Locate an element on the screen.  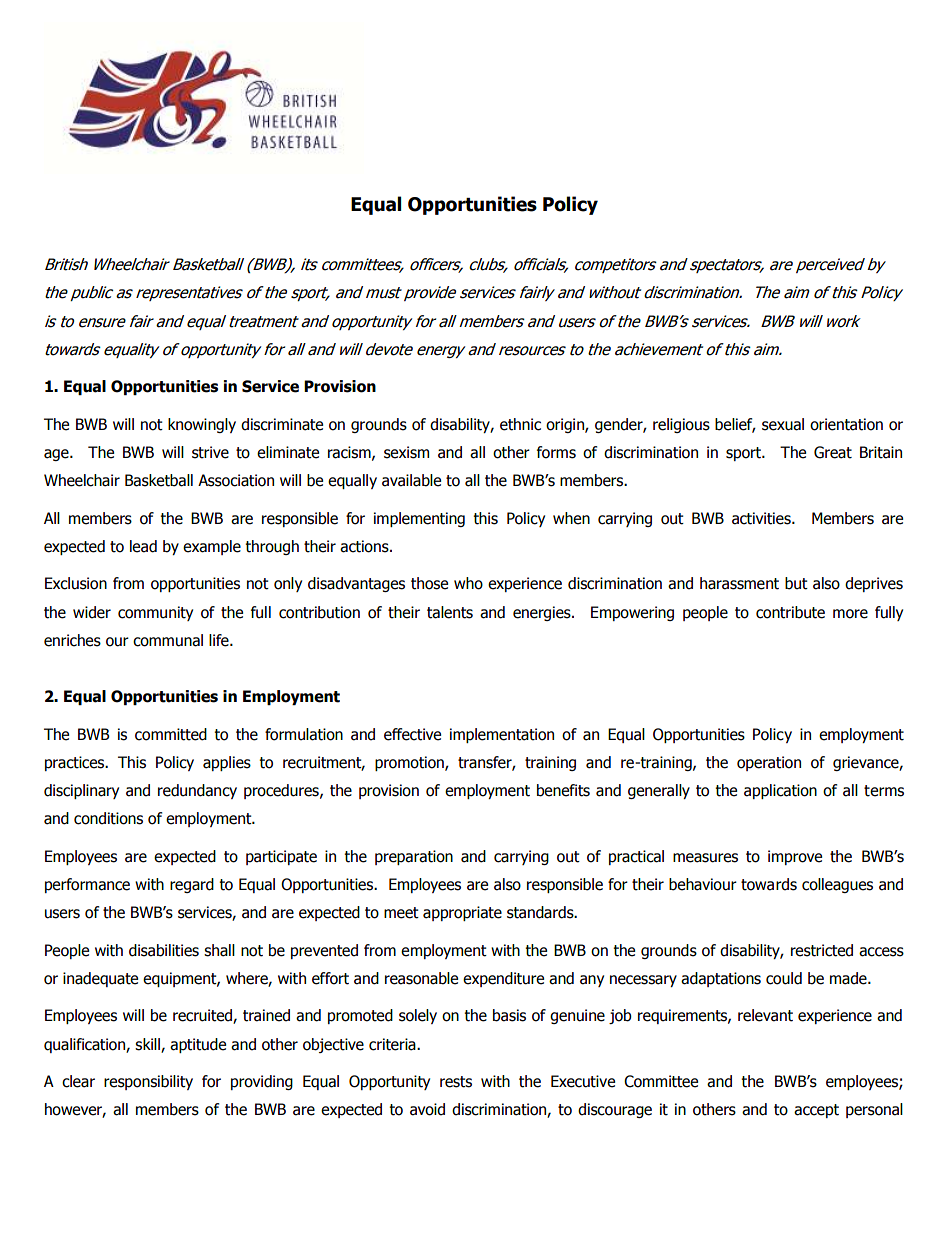
promotion is located at coordinates (410, 763).
